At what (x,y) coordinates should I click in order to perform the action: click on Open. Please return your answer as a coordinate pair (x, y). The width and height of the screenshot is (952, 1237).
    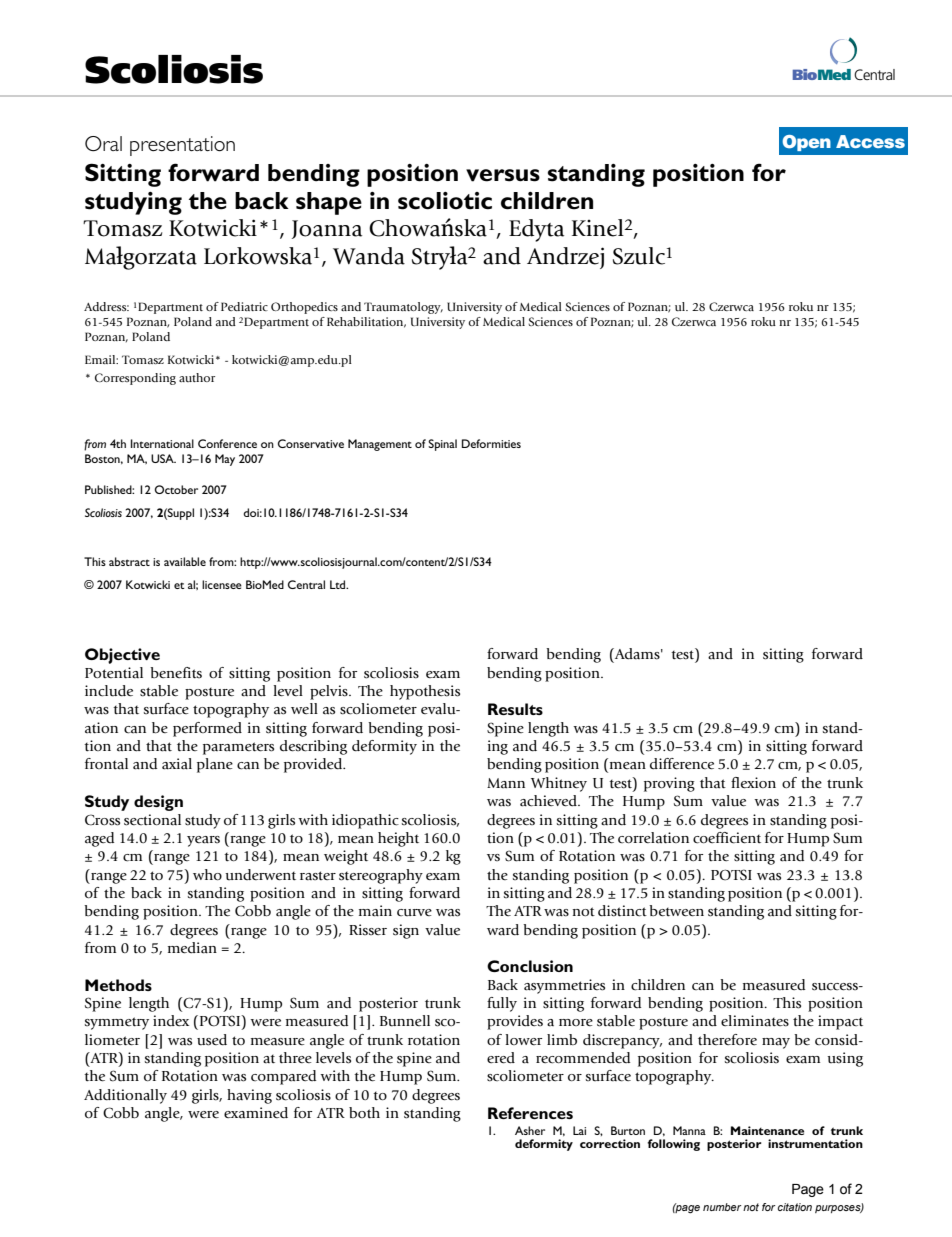
    Looking at the image, I should click on (806, 143).
